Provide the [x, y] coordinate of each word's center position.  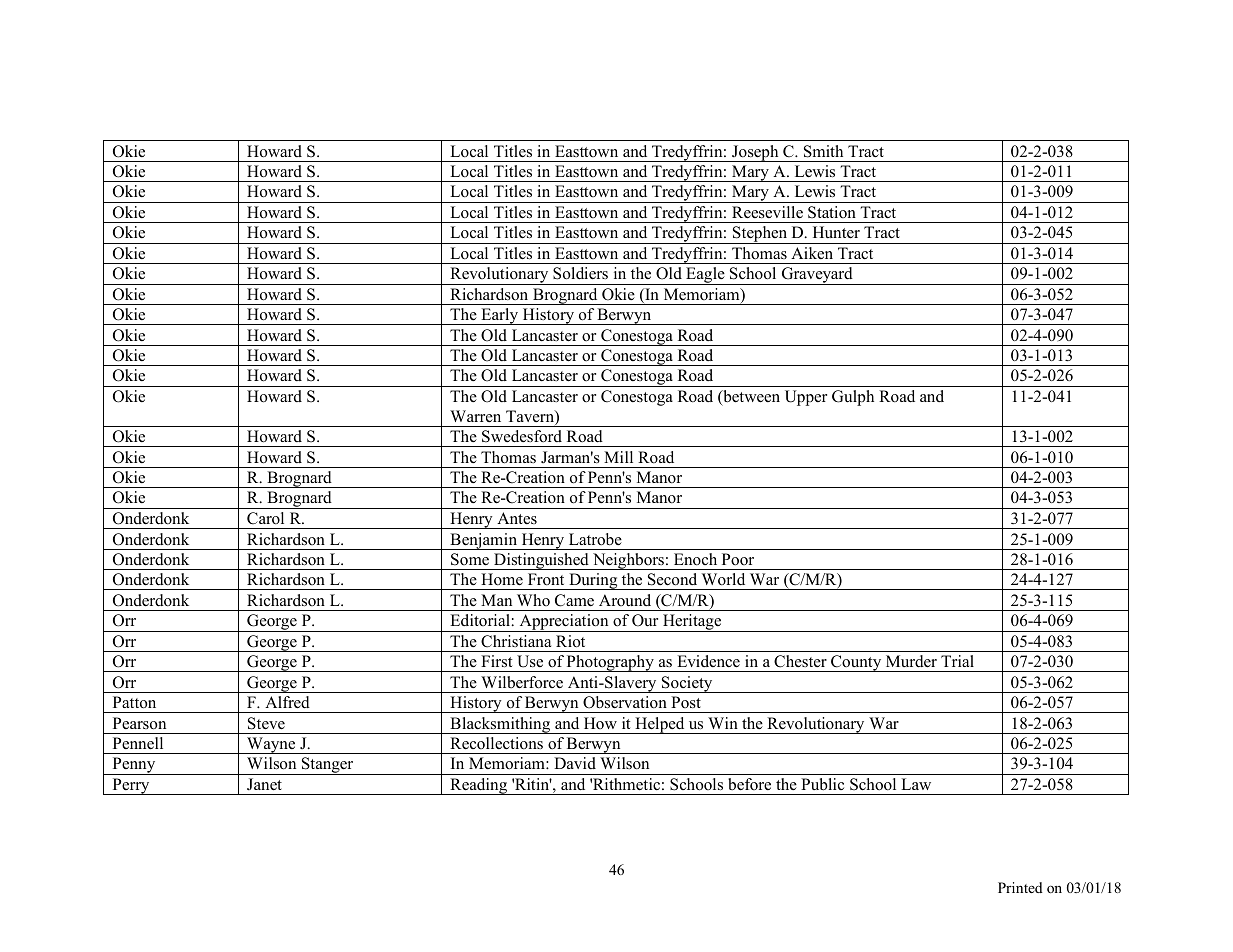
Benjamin [484, 541]
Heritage [692, 623]
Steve [266, 723]
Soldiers [580, 273]
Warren [475, 416]
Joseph [755, 153]
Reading [479, 786]
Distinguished [541, 561]
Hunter [836, 232]
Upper [806, 398]
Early [500, 316]
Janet [264, 784]
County [856, 663]
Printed [1020, 887]
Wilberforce [522, 682]
